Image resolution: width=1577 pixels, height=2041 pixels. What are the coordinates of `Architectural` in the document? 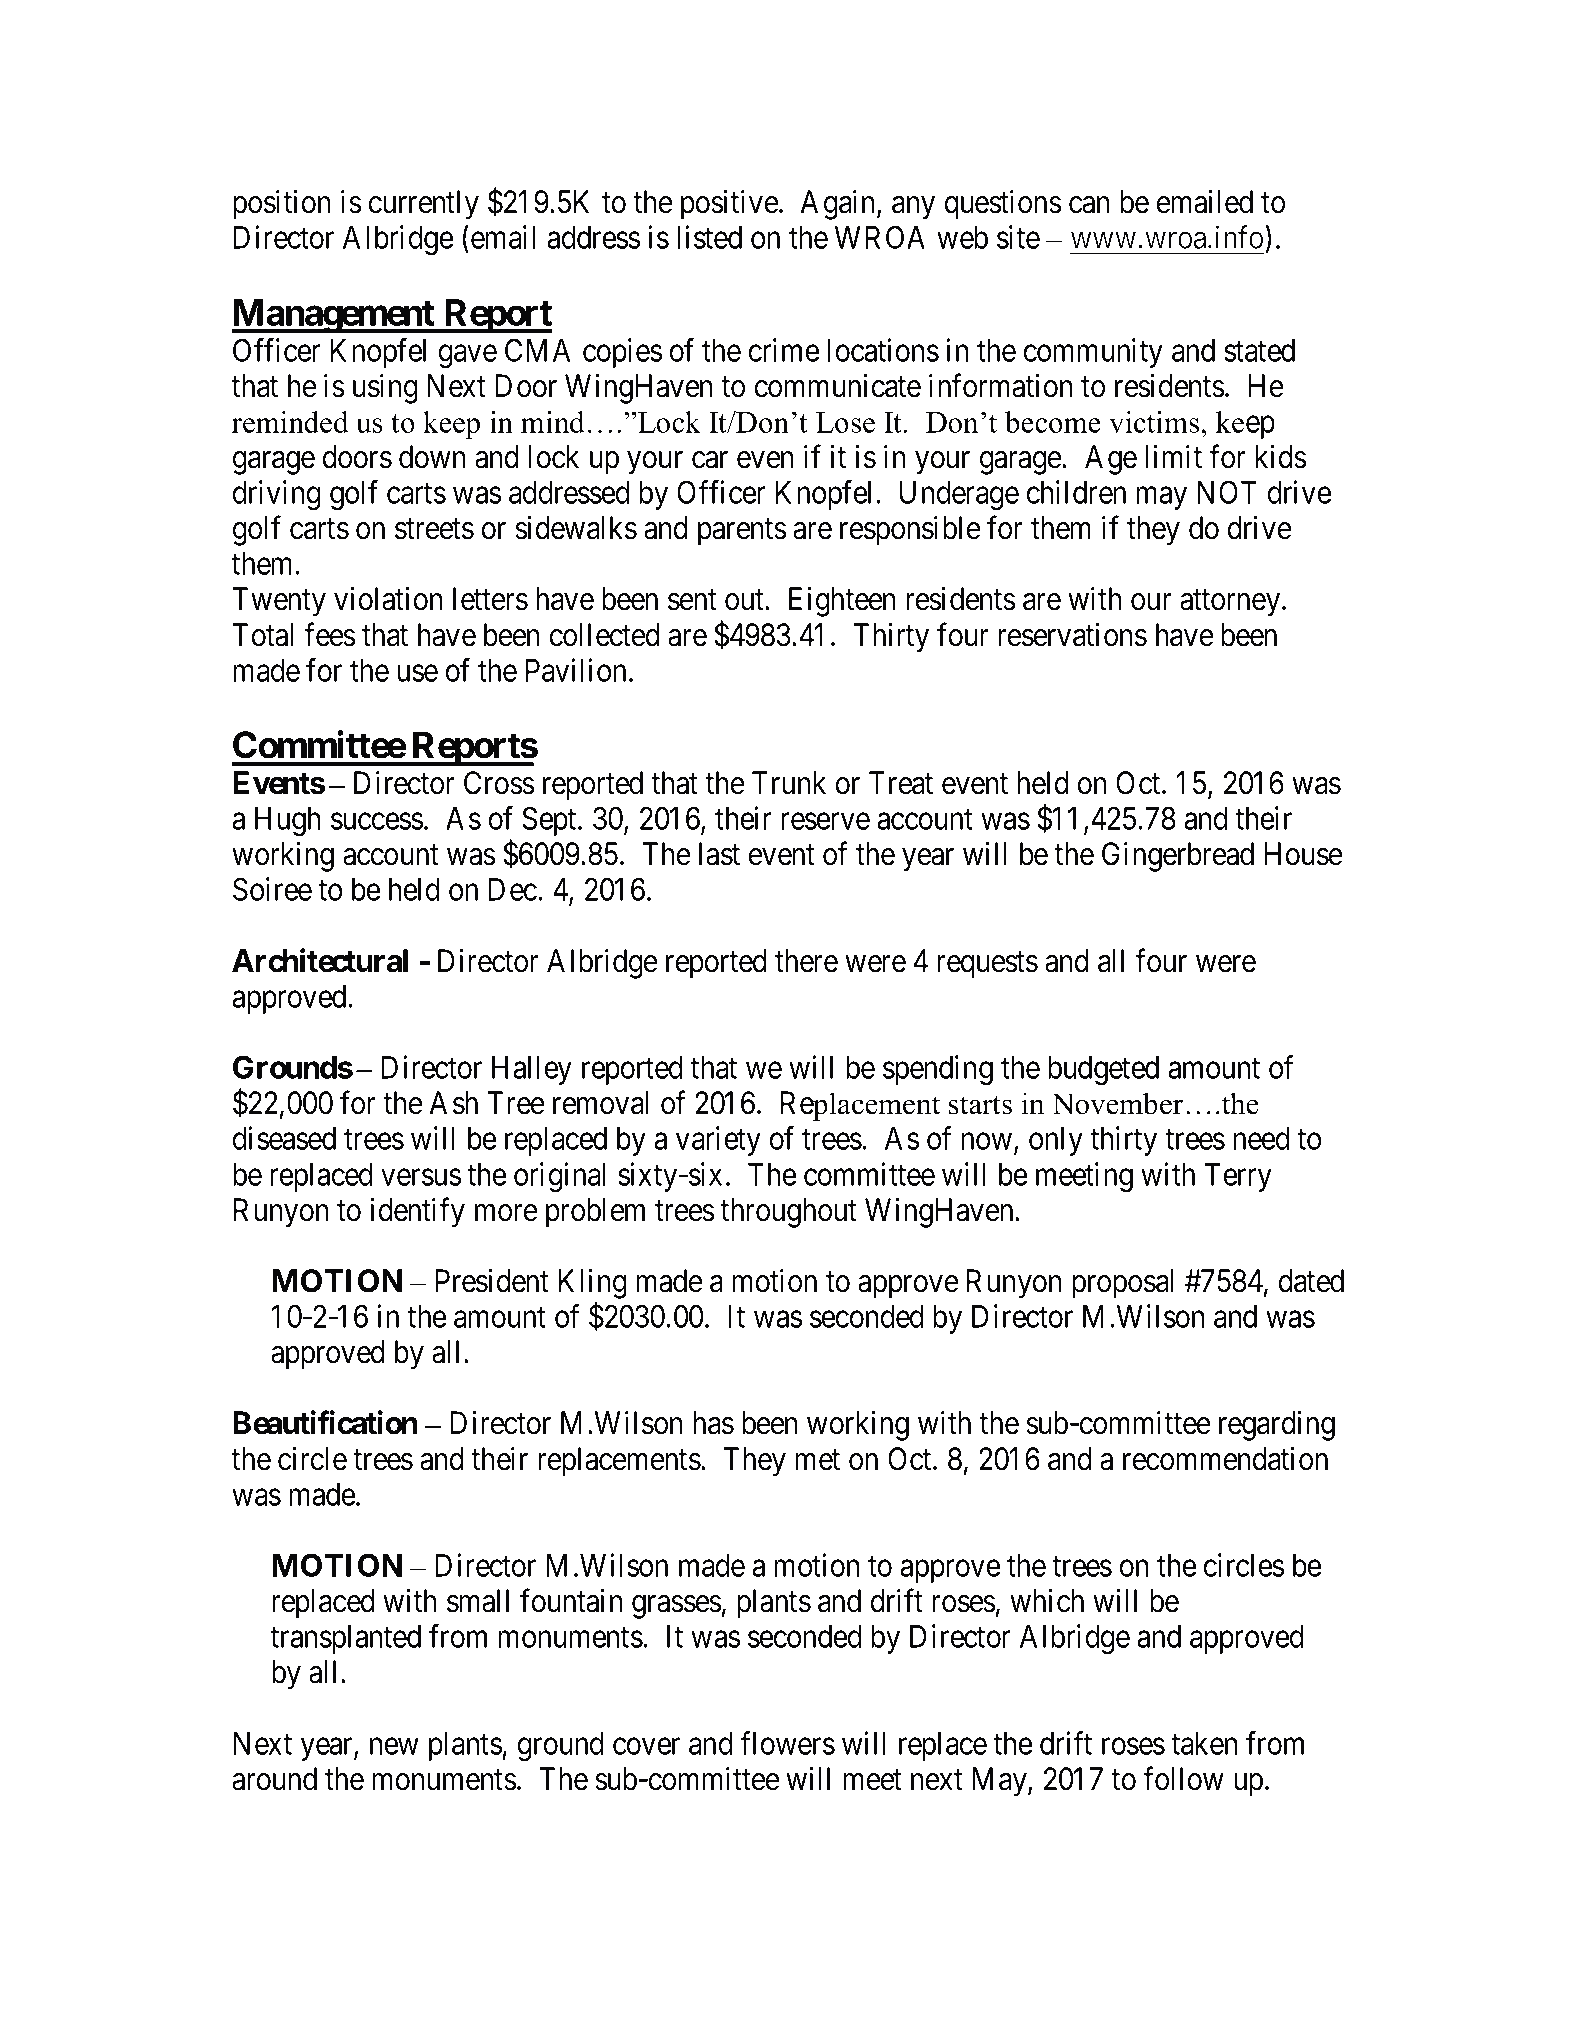 It's located at (320, 960).
